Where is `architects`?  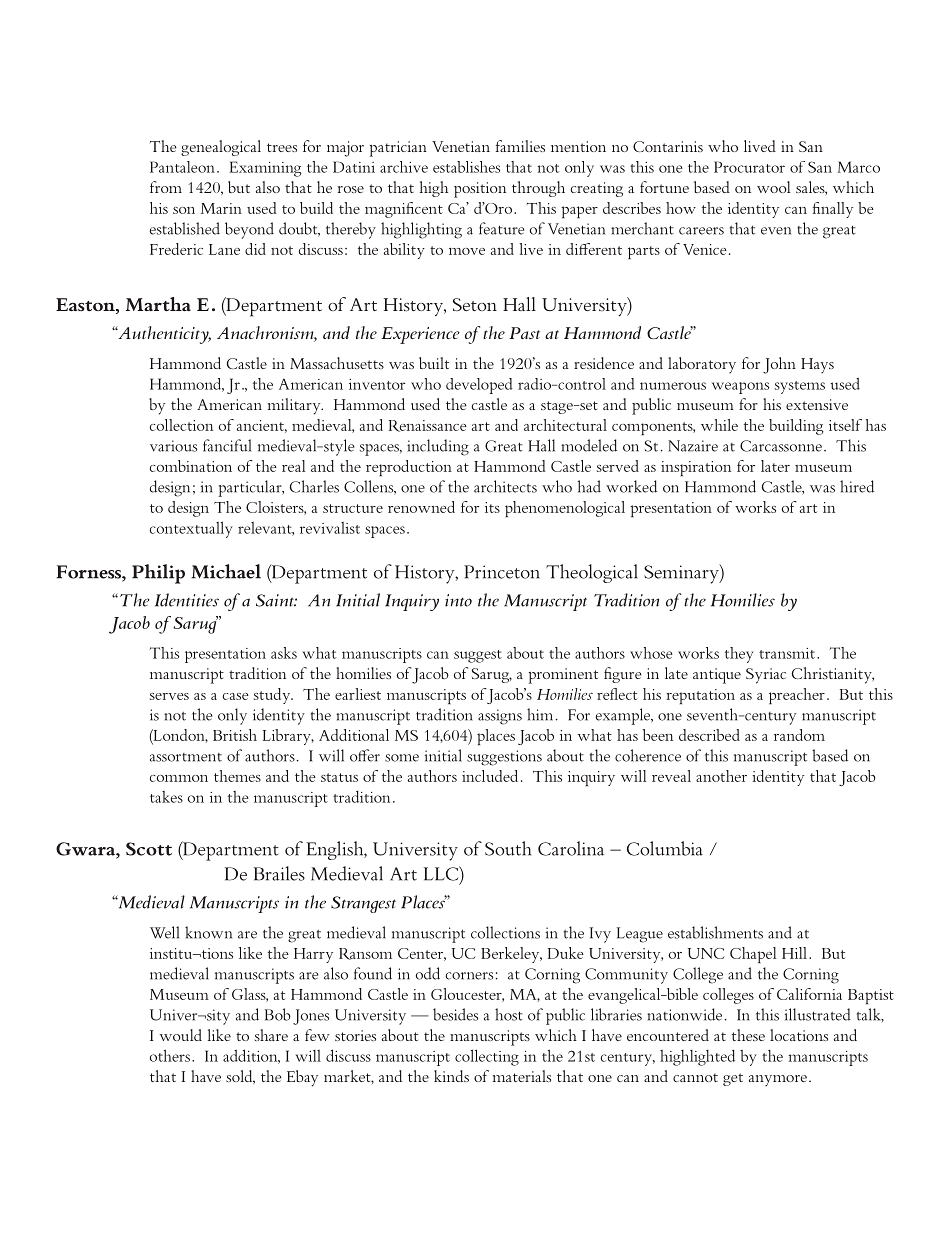 architects is located at coordinates (505, 486).
